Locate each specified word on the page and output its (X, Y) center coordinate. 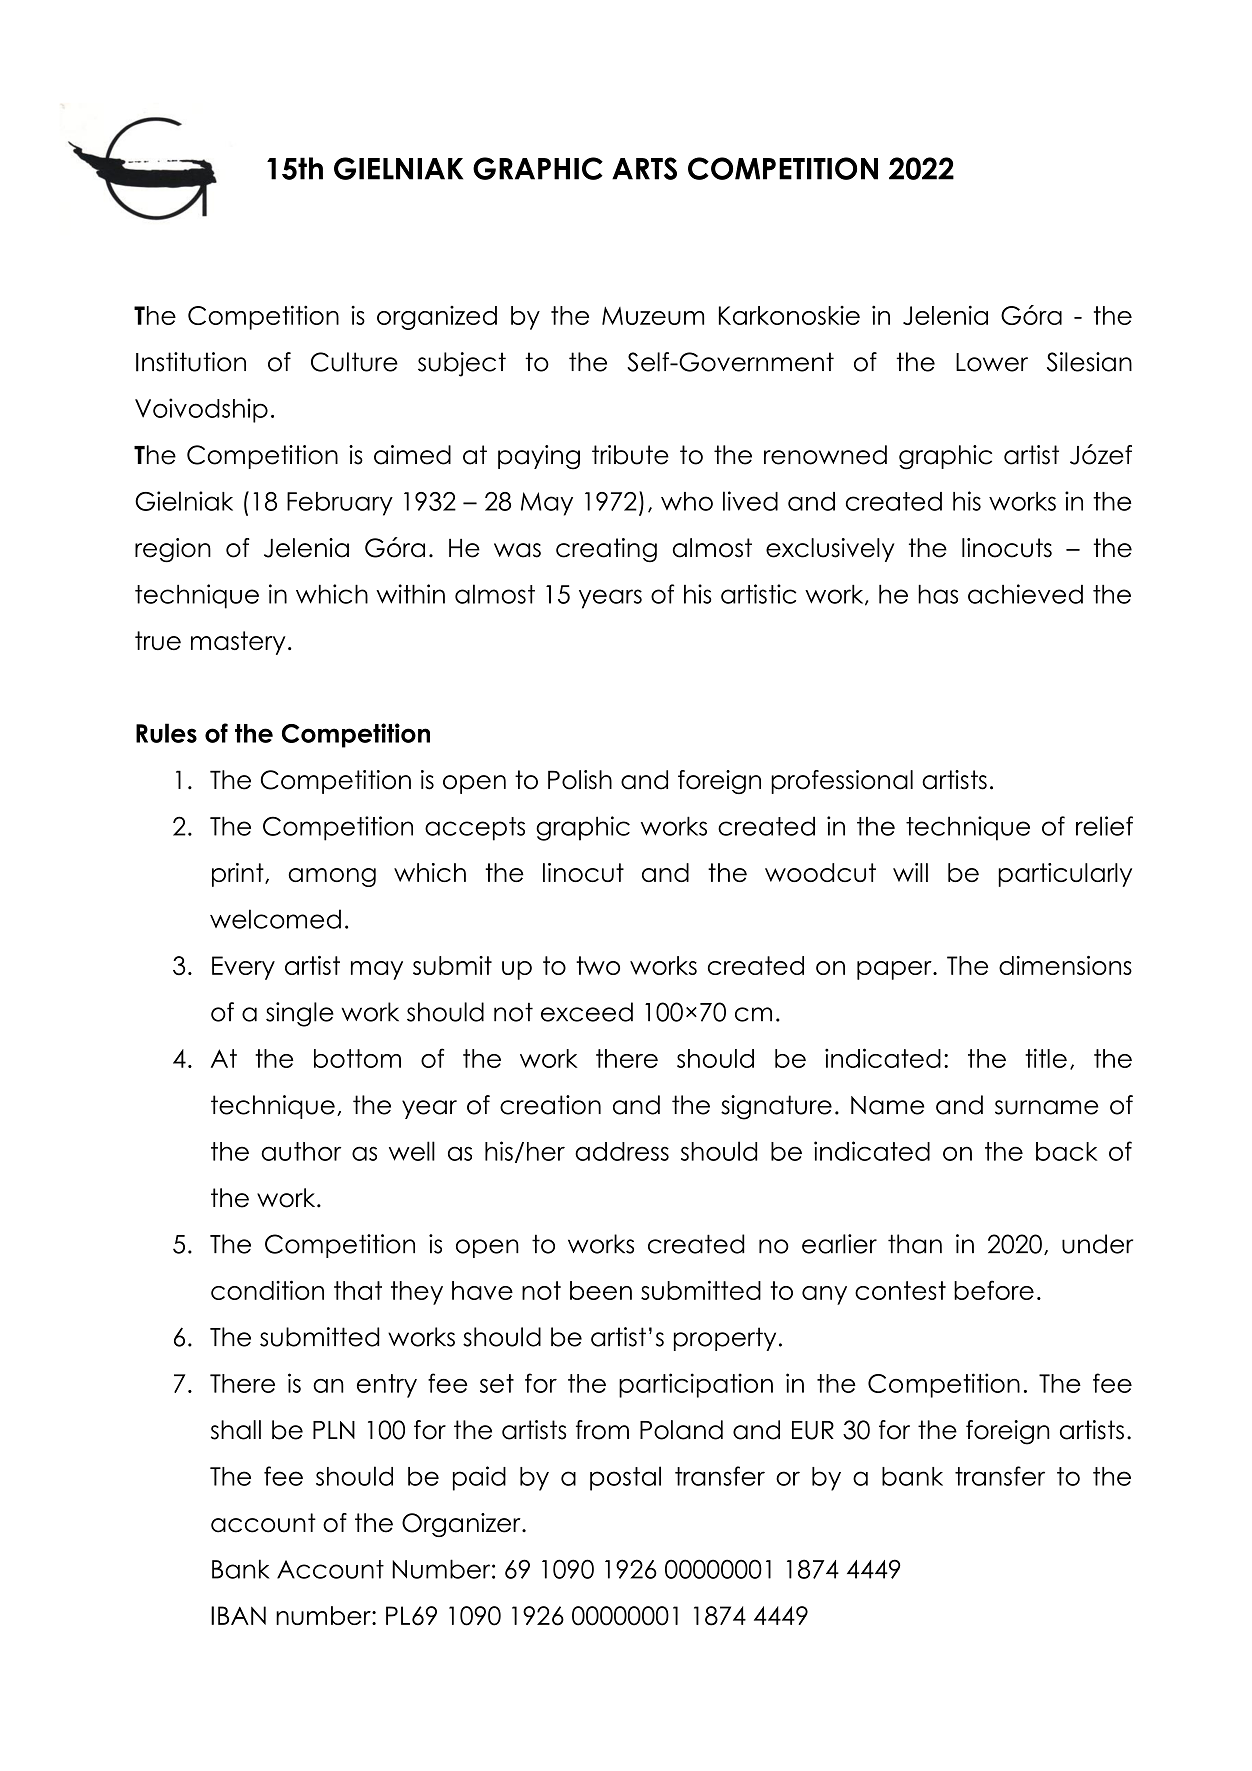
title (1046, 1058)
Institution (191, 362)
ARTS (644, 168)
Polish (580, 780)
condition (267, 1290)
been (601, 1290)
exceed (587, 1012)
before (994, 1290)
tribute (630, 455)
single (300, 1014)
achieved (1025, 594)
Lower (992, 362)
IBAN (238, 1615)
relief (1104, 826)
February (340, 504)
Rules (166, 733)
